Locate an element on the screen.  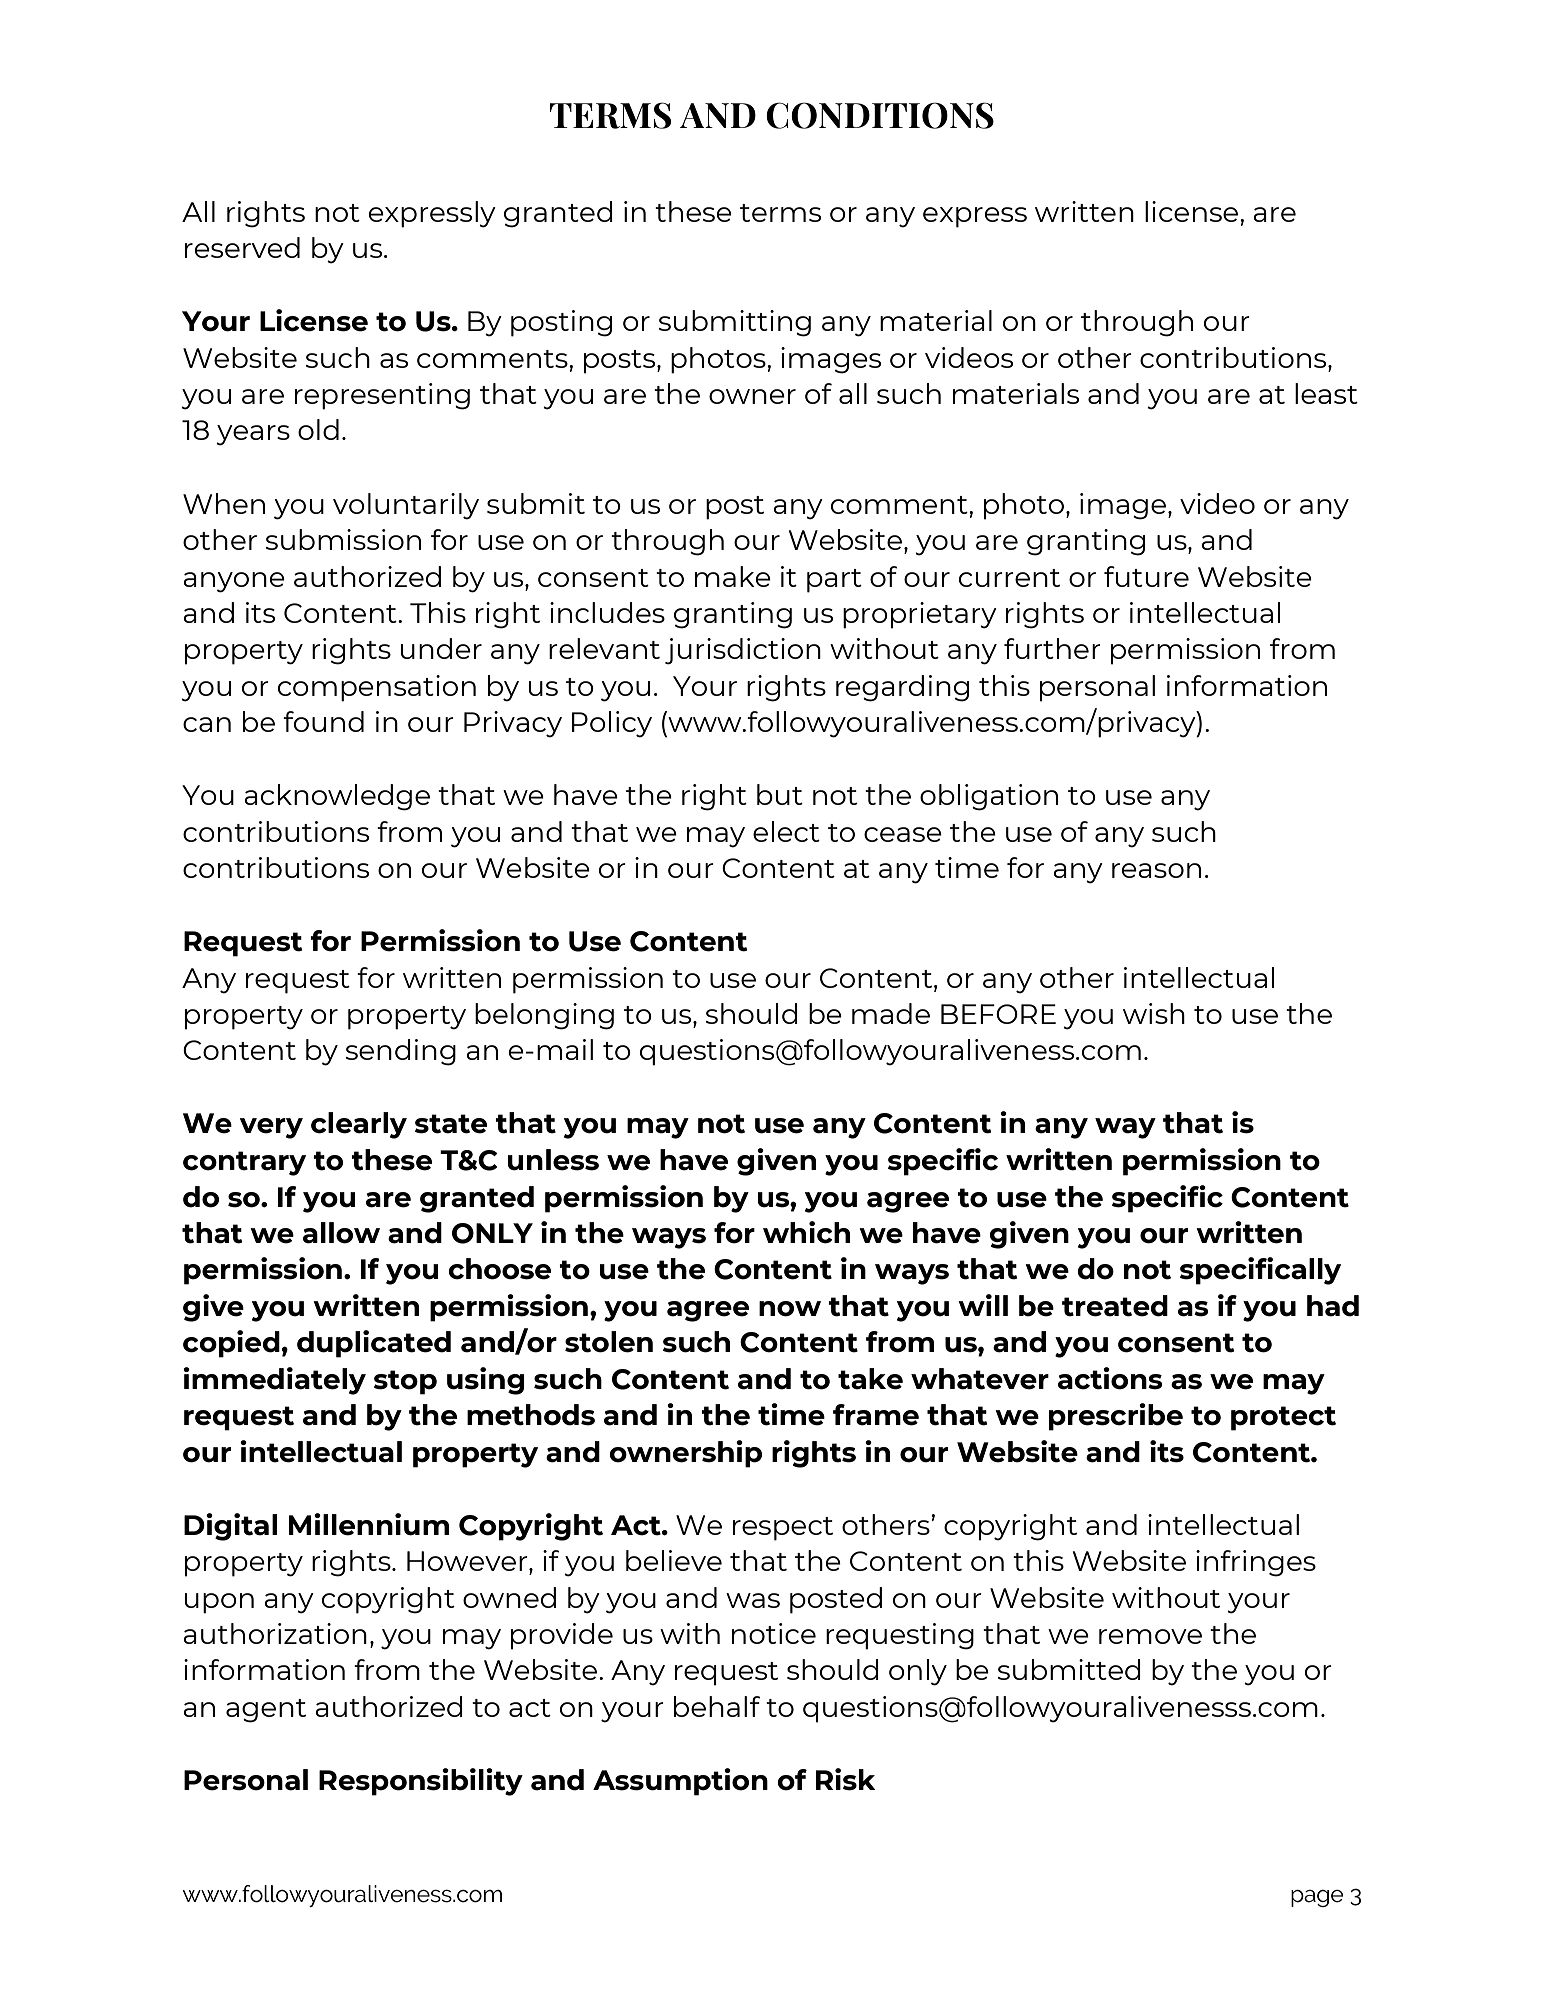
Responsibility is located at coordinates (421, 1782).
